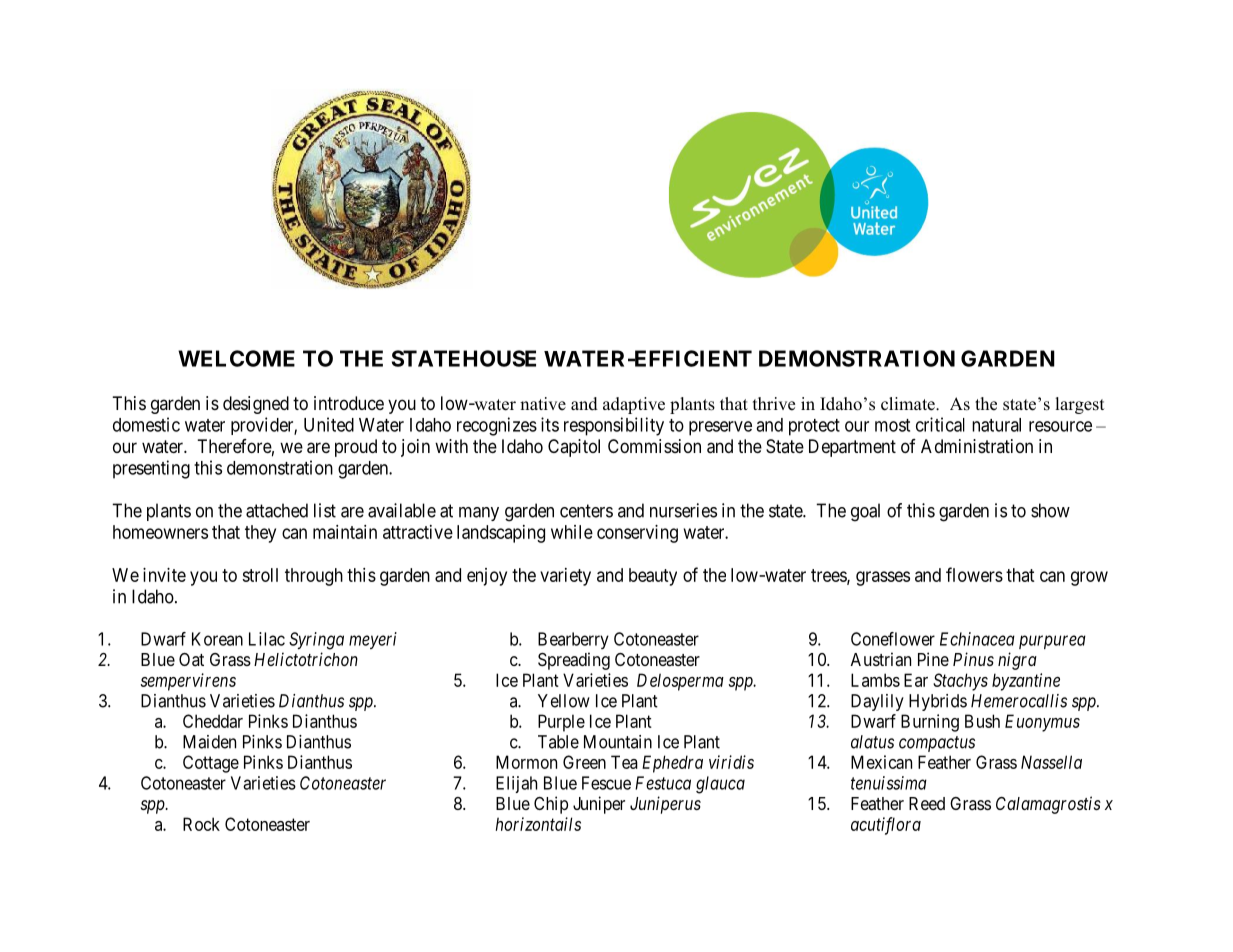 The image size is (1233, 952). Describe the element at coordinates (974, 574) in the page. I see `flowers` at that location.
